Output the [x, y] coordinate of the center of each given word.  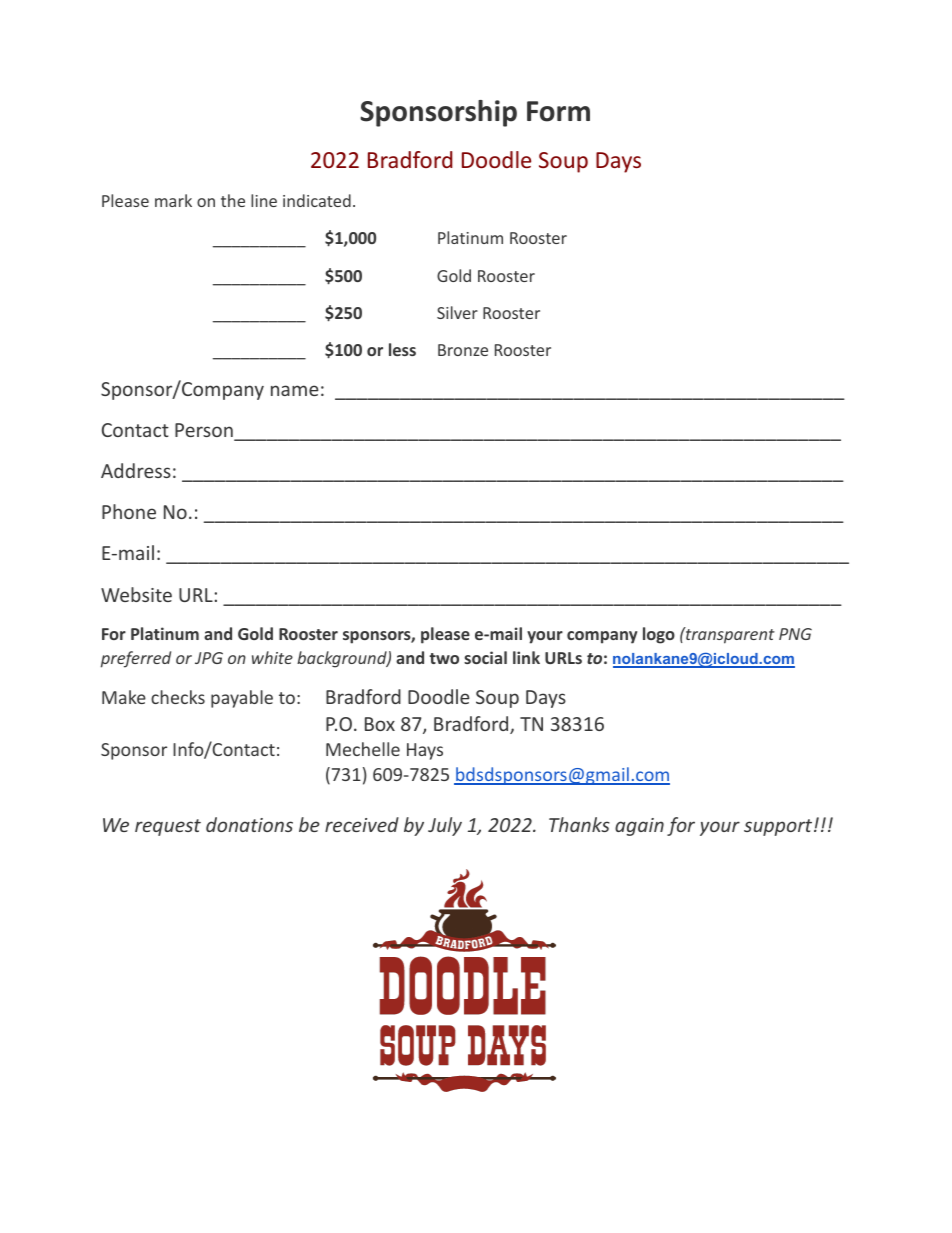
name [295, 390]
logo [659, 635]
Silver [457, 312]
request [168, 827]
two [444, 658]
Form [558, 111]
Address [136, 470]
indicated [317, 200]
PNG [795, 634]
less [402, 349]
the [233, 200]
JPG [209, 658]
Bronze [463, 350]
